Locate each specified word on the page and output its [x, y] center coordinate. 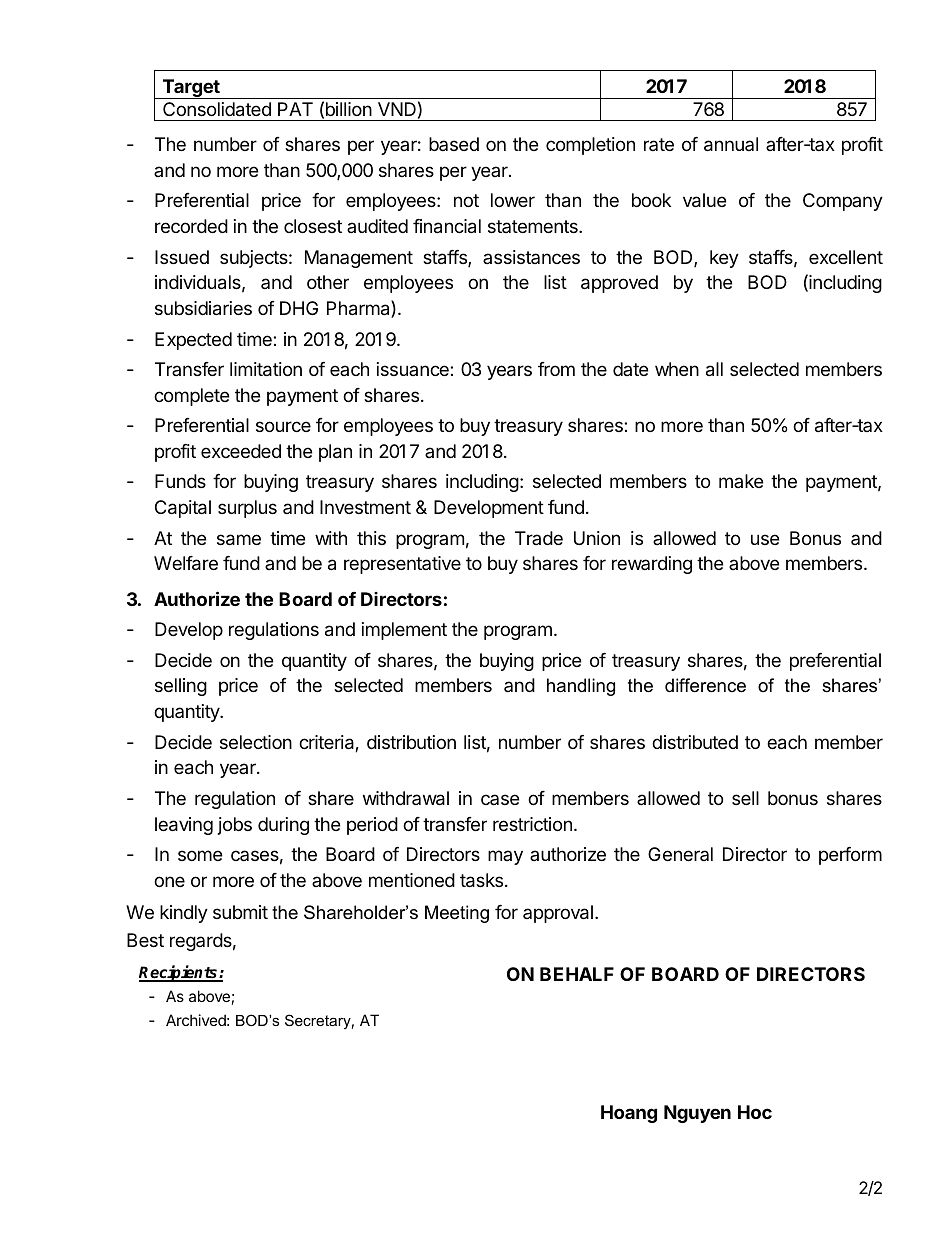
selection [256, 742]
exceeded [241, 451]
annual [731, 144]
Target [191, 89]
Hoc [755, 1112]
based [454, 144]
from [556, 369]
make [741, 481]
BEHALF [577, 974]
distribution [411, 742]
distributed [695, 742]
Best [145, 940]
